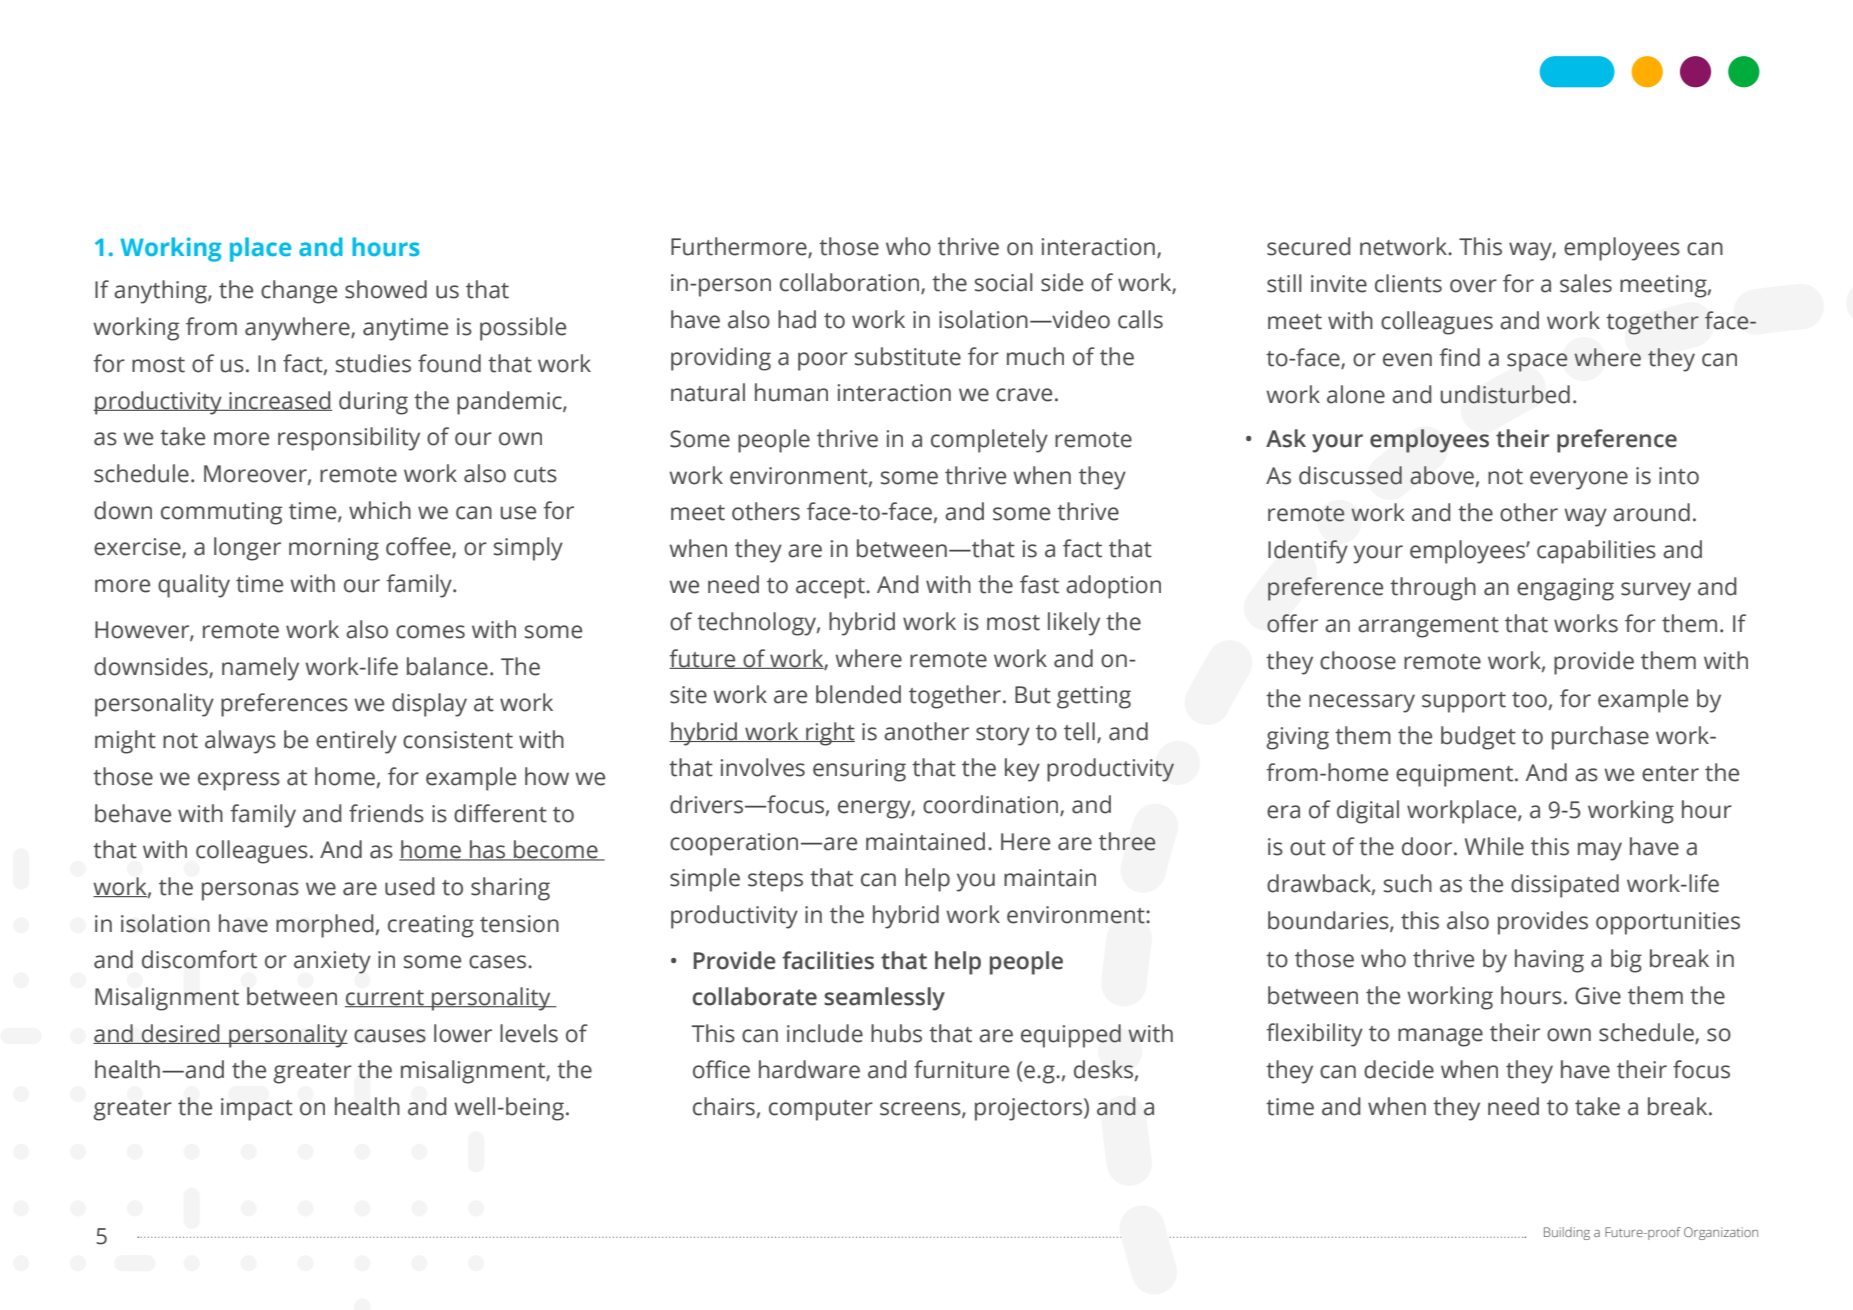 The height and width of the screenshot is (1310, 1853). Describe the element at coordinates (356, 742) in the screenshot. I see `entirely` at that location.
